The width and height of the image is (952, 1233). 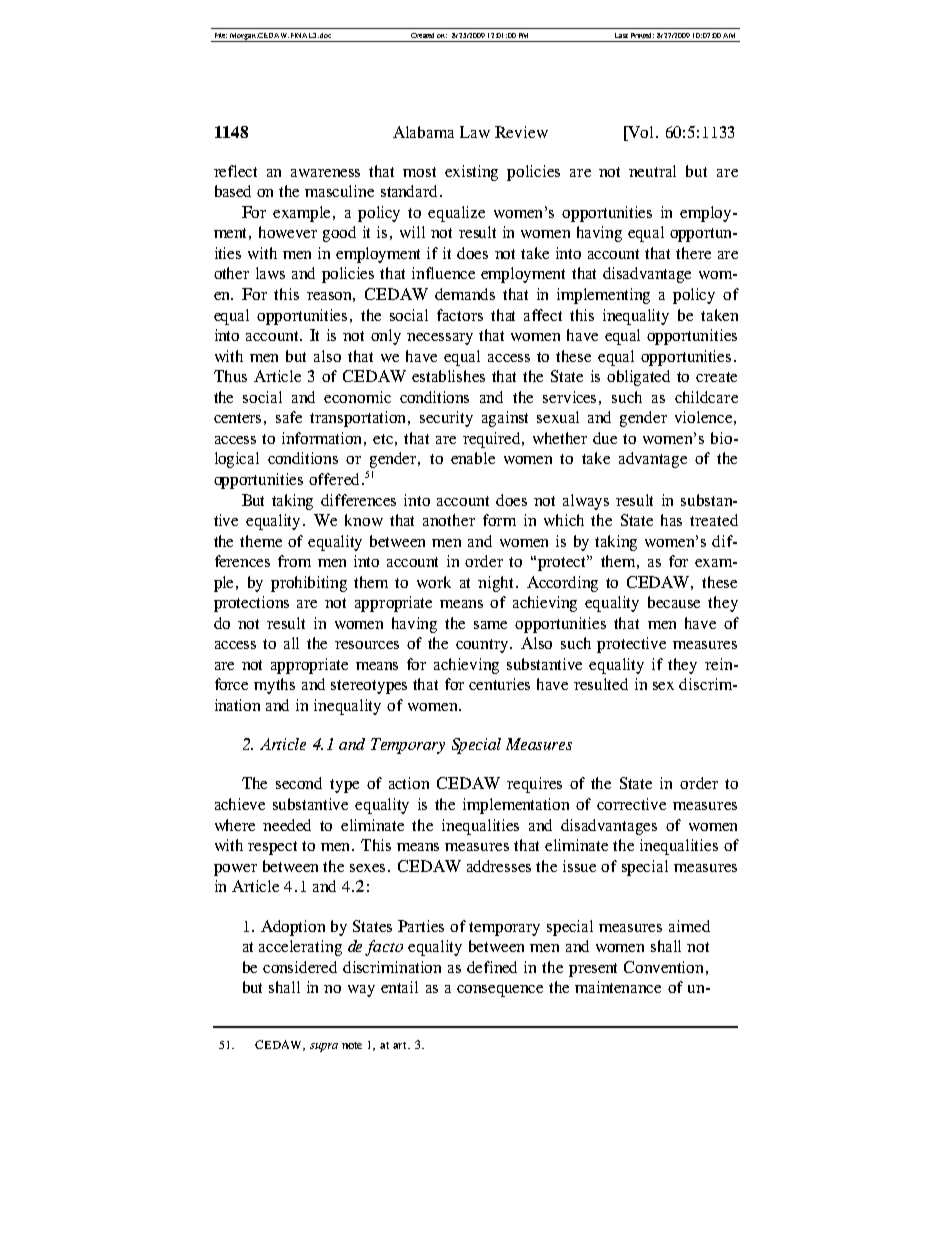 I want to click on because, so click(x=674, y=602).
